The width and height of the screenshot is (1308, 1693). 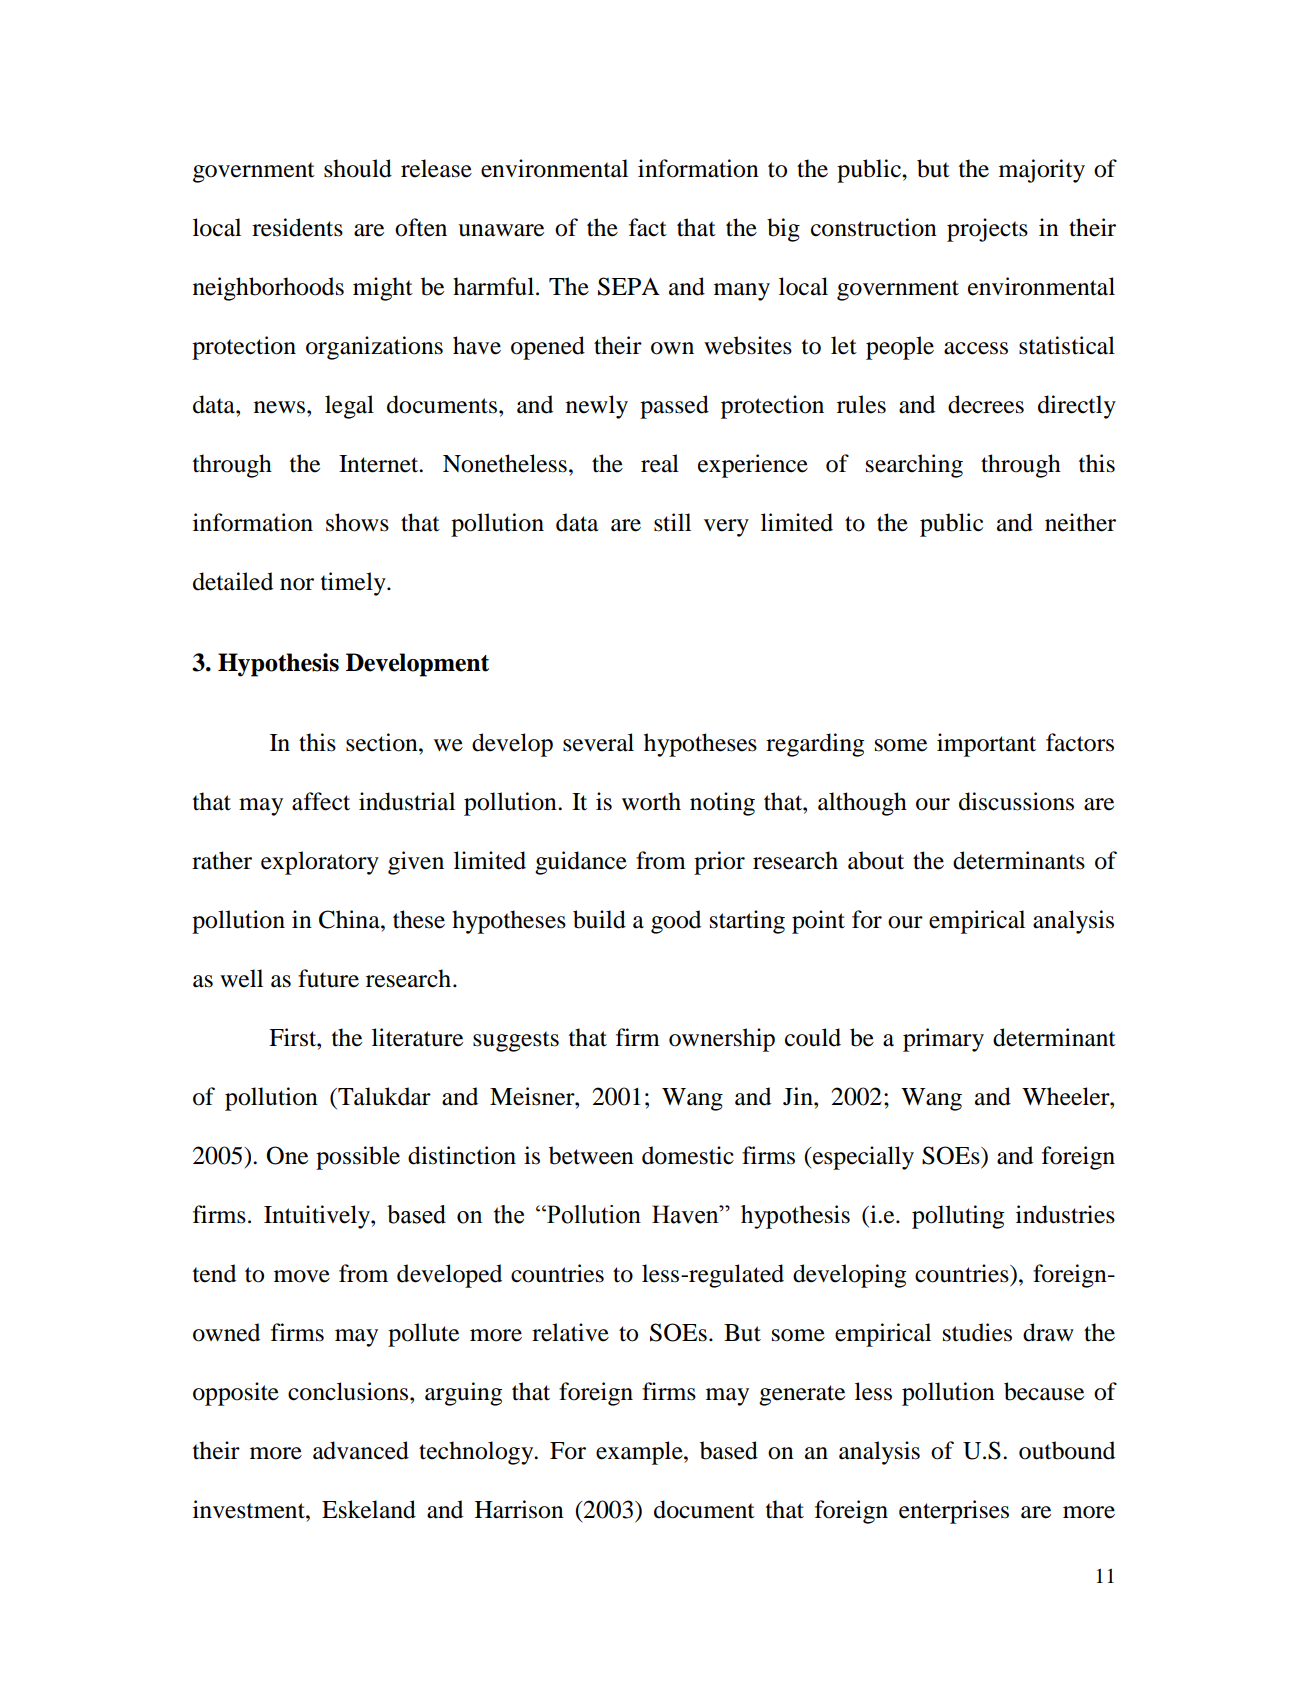 I want to click on residents, so click(x=297, y=227).
